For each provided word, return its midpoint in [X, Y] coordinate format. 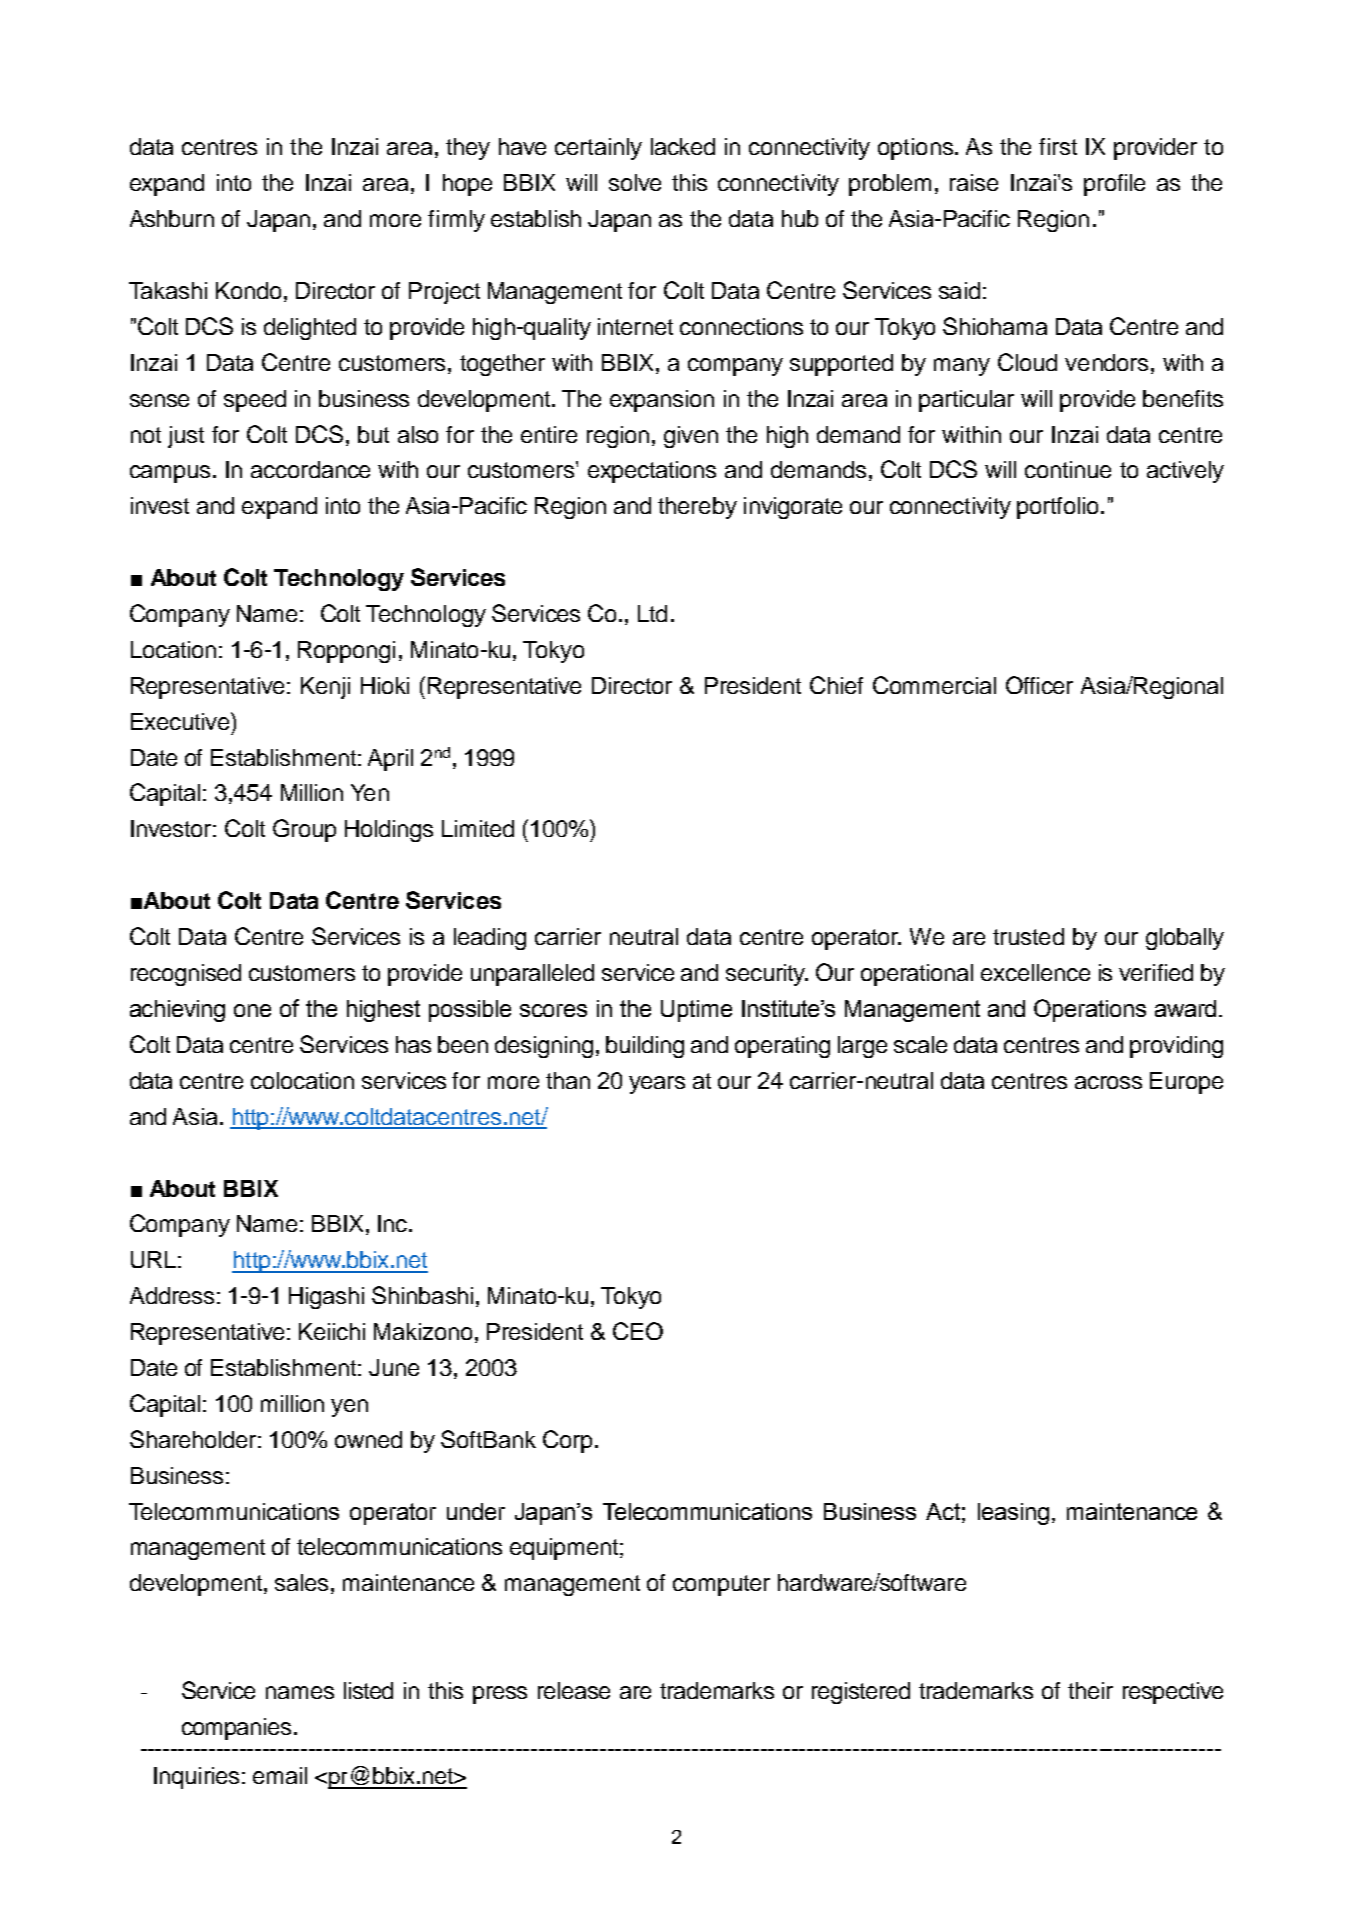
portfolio [1057, 508]
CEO [638, 1331]
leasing [1013, 1514]
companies [236, 1729]
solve [635, 182]
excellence [1035, 972]
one [252, 1010]
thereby [697, 508]
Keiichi [332, 1331]
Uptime [696, 1011]
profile [1114, 185]
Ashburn [172, 218]
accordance [310, 469]
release [574, 1690]
